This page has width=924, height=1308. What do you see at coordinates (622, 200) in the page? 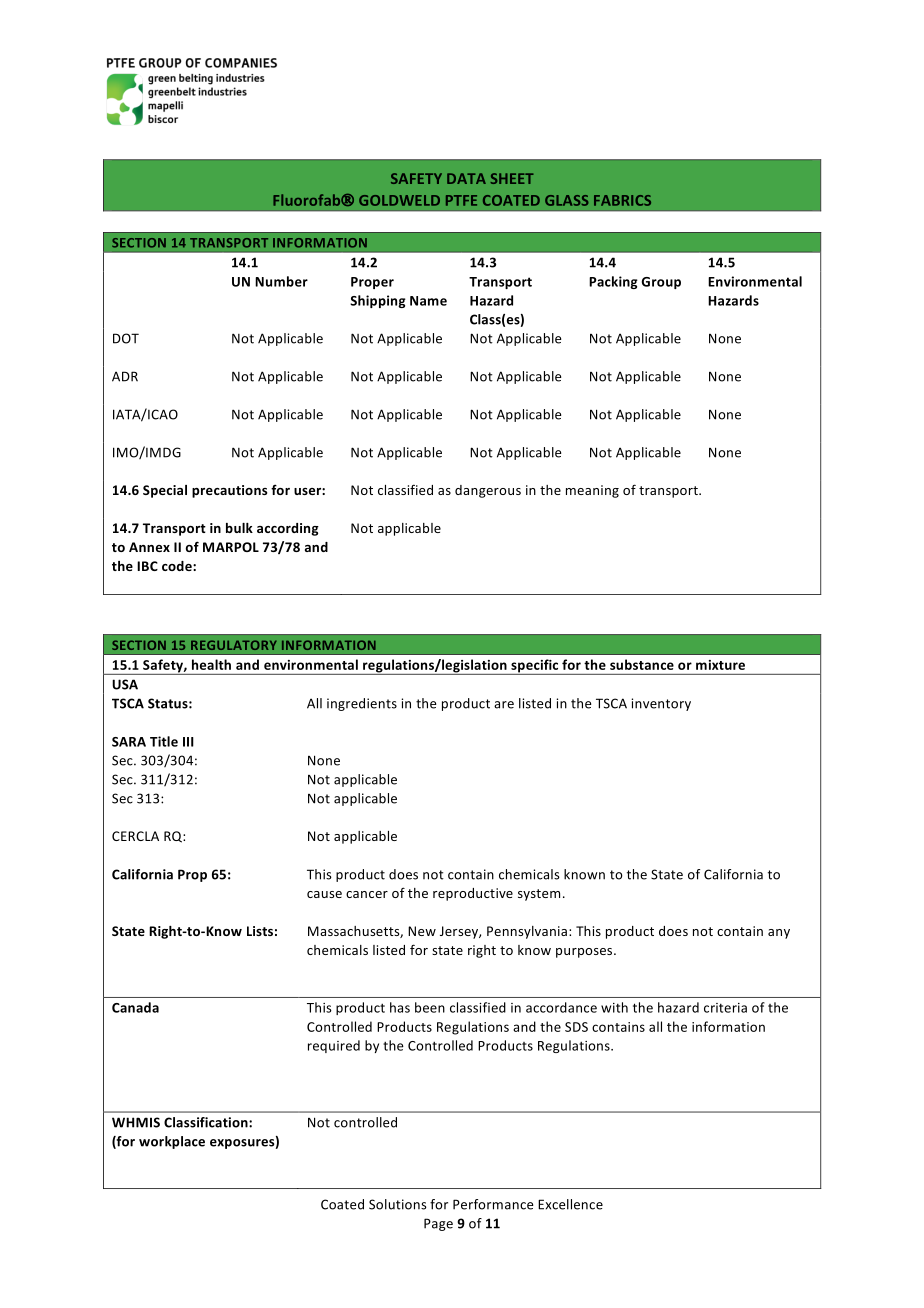
I see `FABRICS` at bounding box center [622, 200].
